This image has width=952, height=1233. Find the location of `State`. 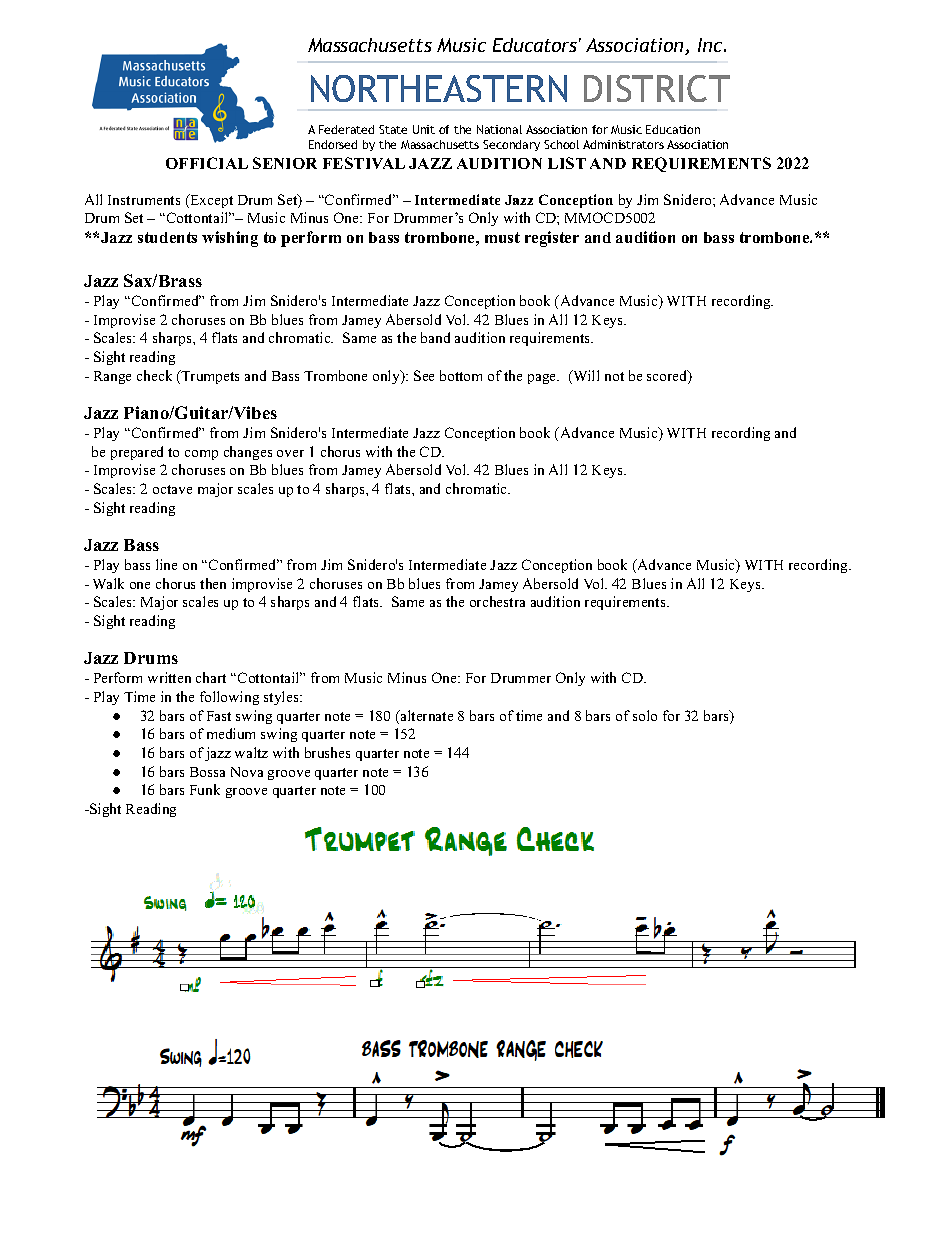

State is located at coordinates (393, 129).
